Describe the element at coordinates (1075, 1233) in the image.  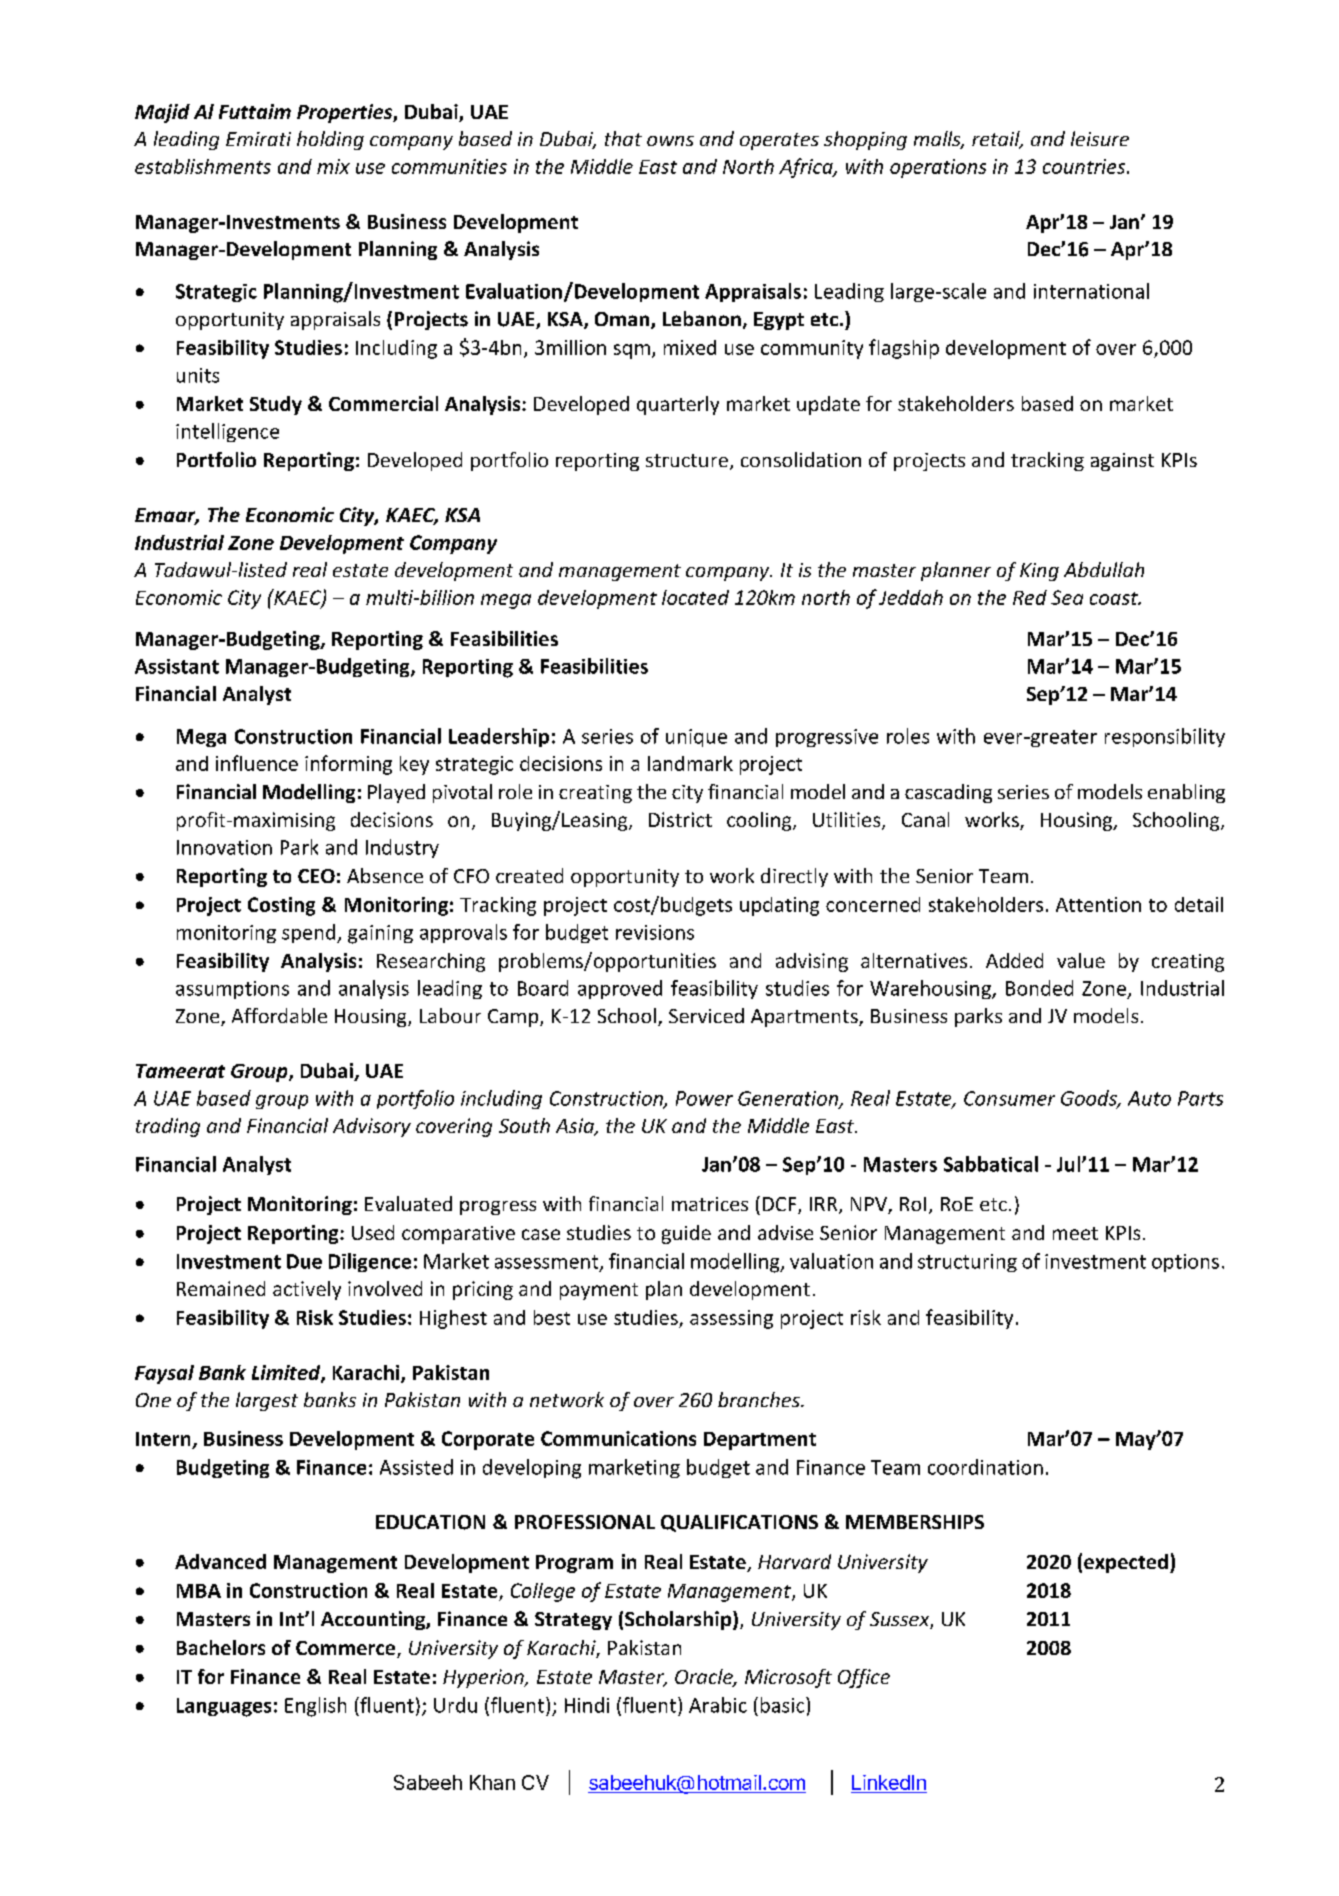
I see `meet` at that location.
